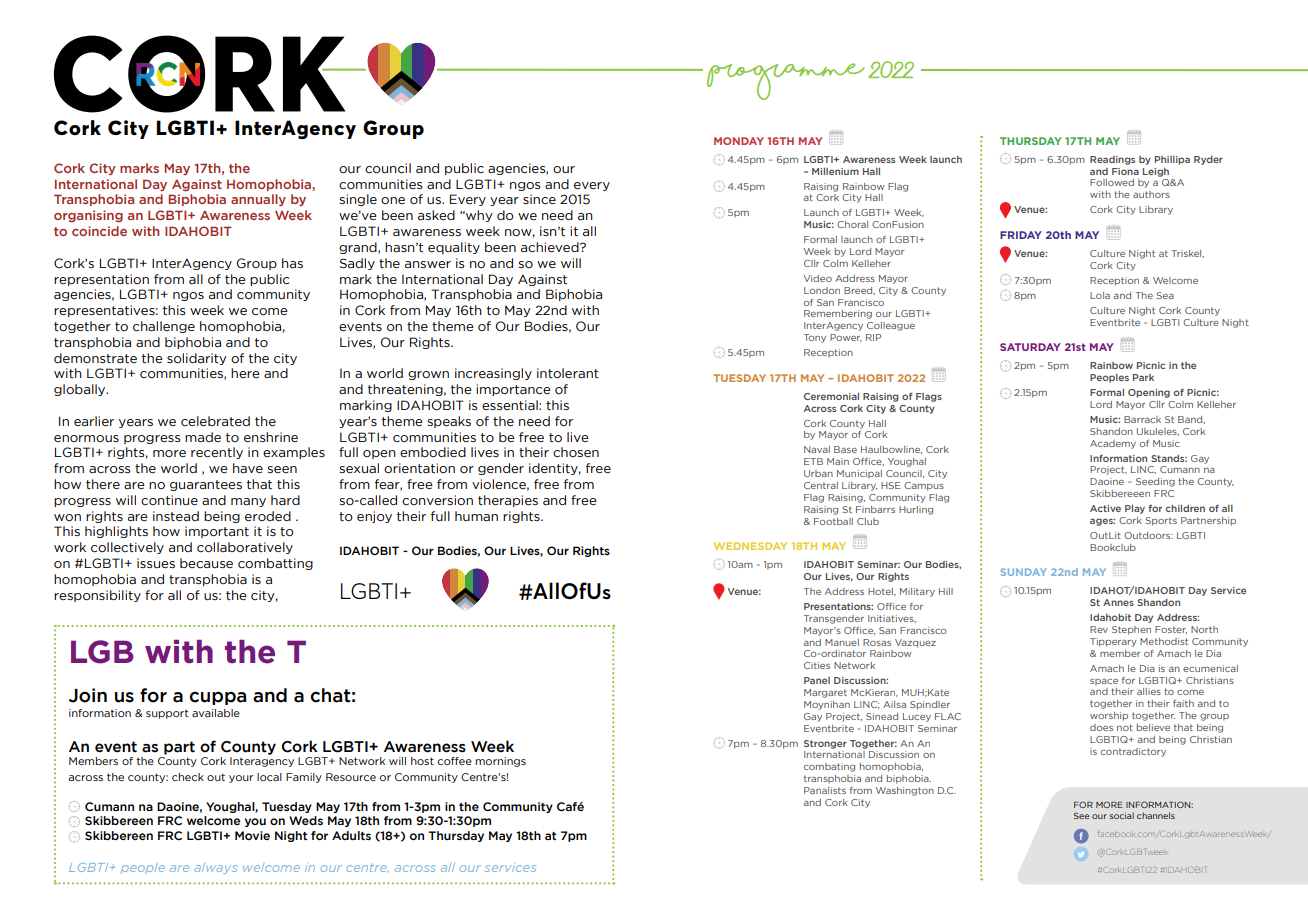 Image resolution: width=1308 pixels, height=924 pixels. Describe the element at coordinates (1112, 160) in the image. I see `Readings` at that location.
